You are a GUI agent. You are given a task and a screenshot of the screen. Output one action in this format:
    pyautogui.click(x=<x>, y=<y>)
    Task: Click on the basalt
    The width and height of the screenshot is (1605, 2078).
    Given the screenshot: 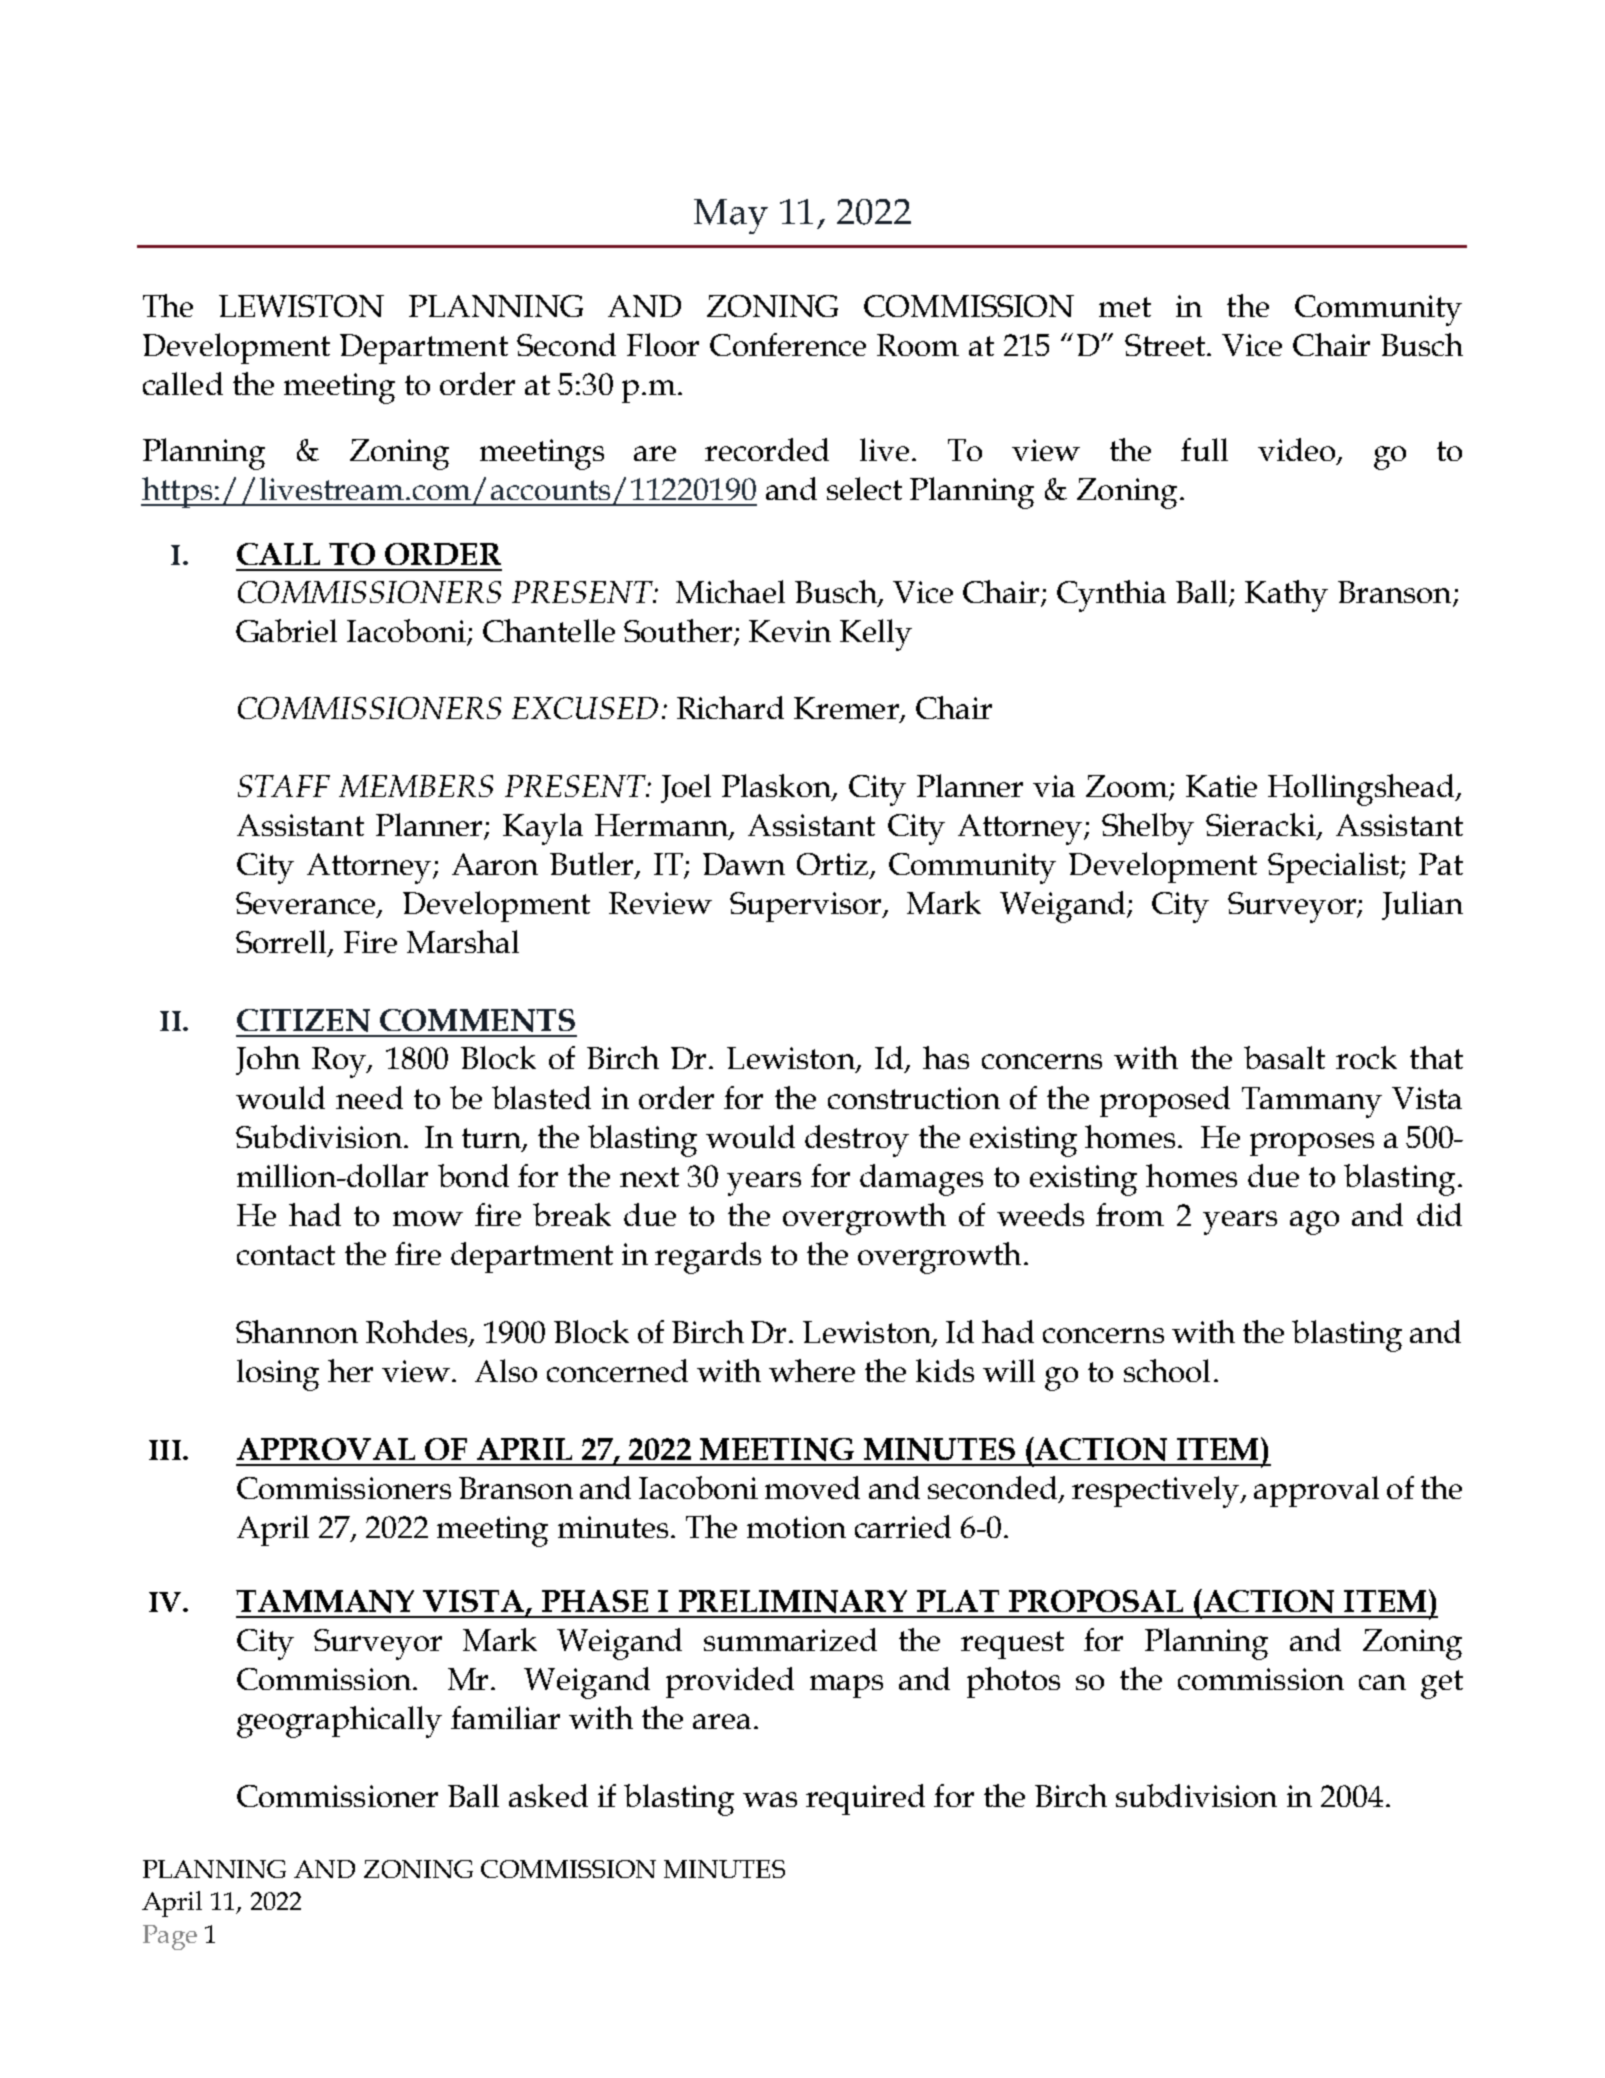 What is the action you would take?
    pyautogui.click(x=1284, y=1057)
